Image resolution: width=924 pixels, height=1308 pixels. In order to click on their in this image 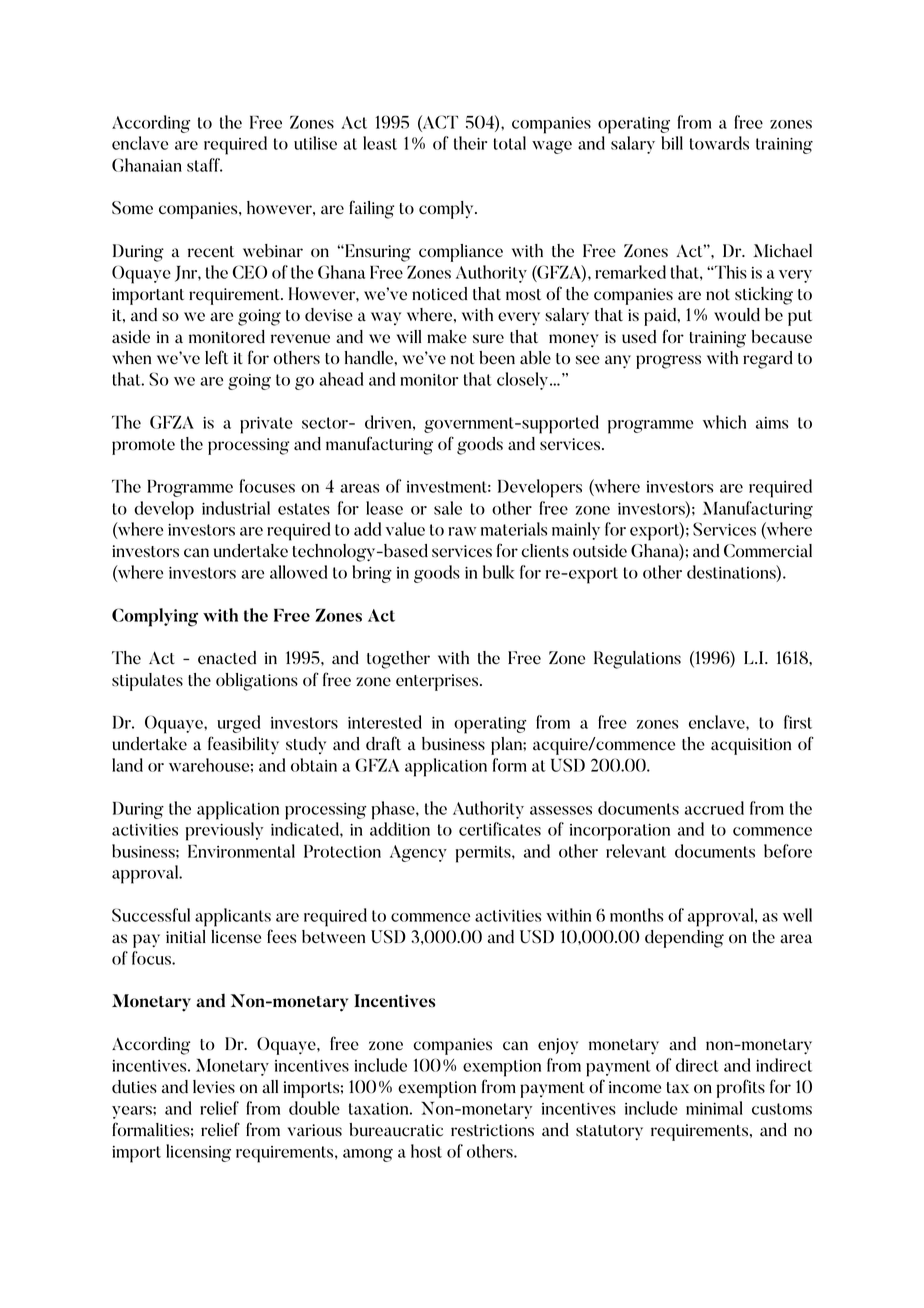, I will do `click(470, 143)`.
